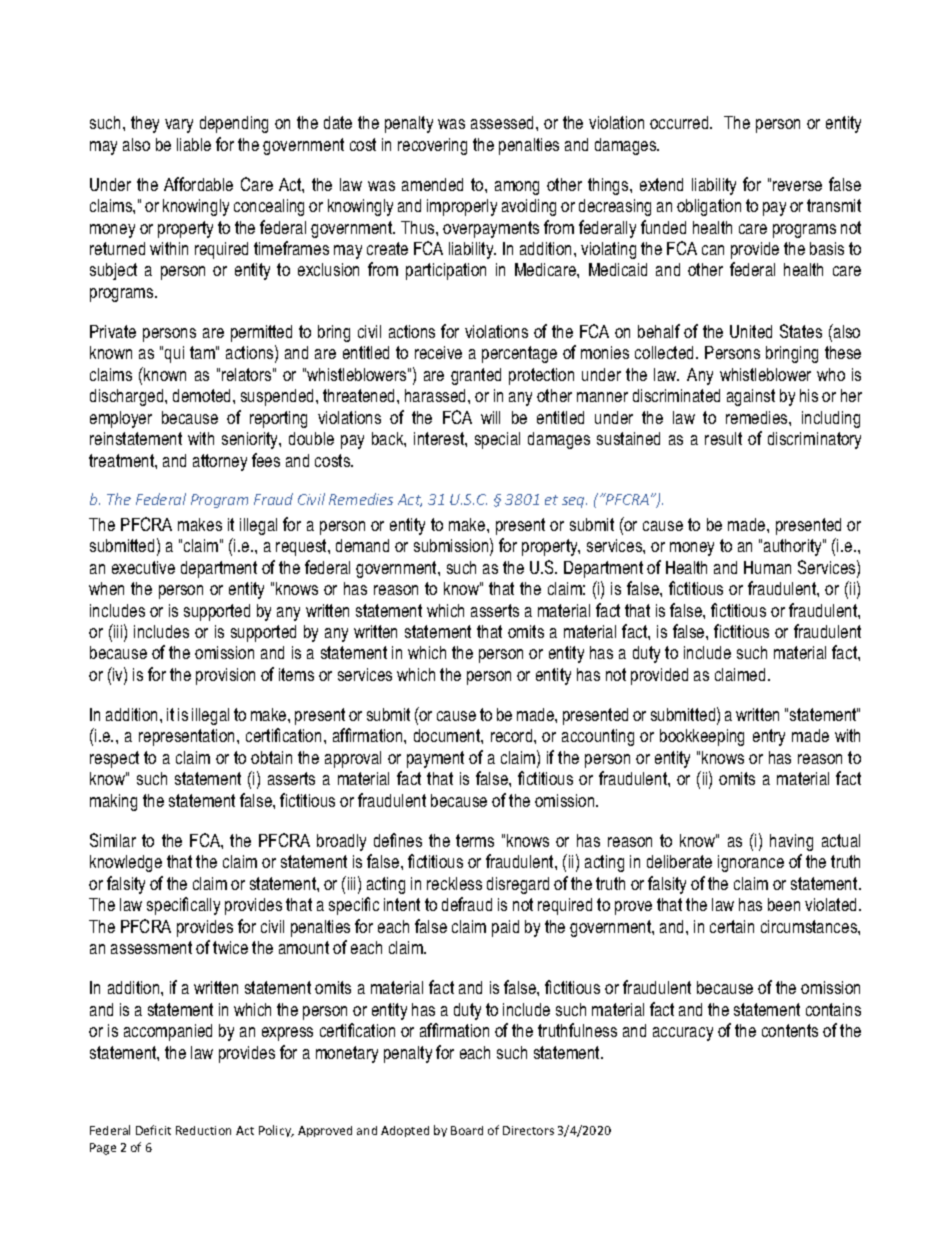 The height and width of the image is (1233, 952). What do you see at coordinates (751, 397) in the image?
I see `against` at bounding box center [751, 397].
